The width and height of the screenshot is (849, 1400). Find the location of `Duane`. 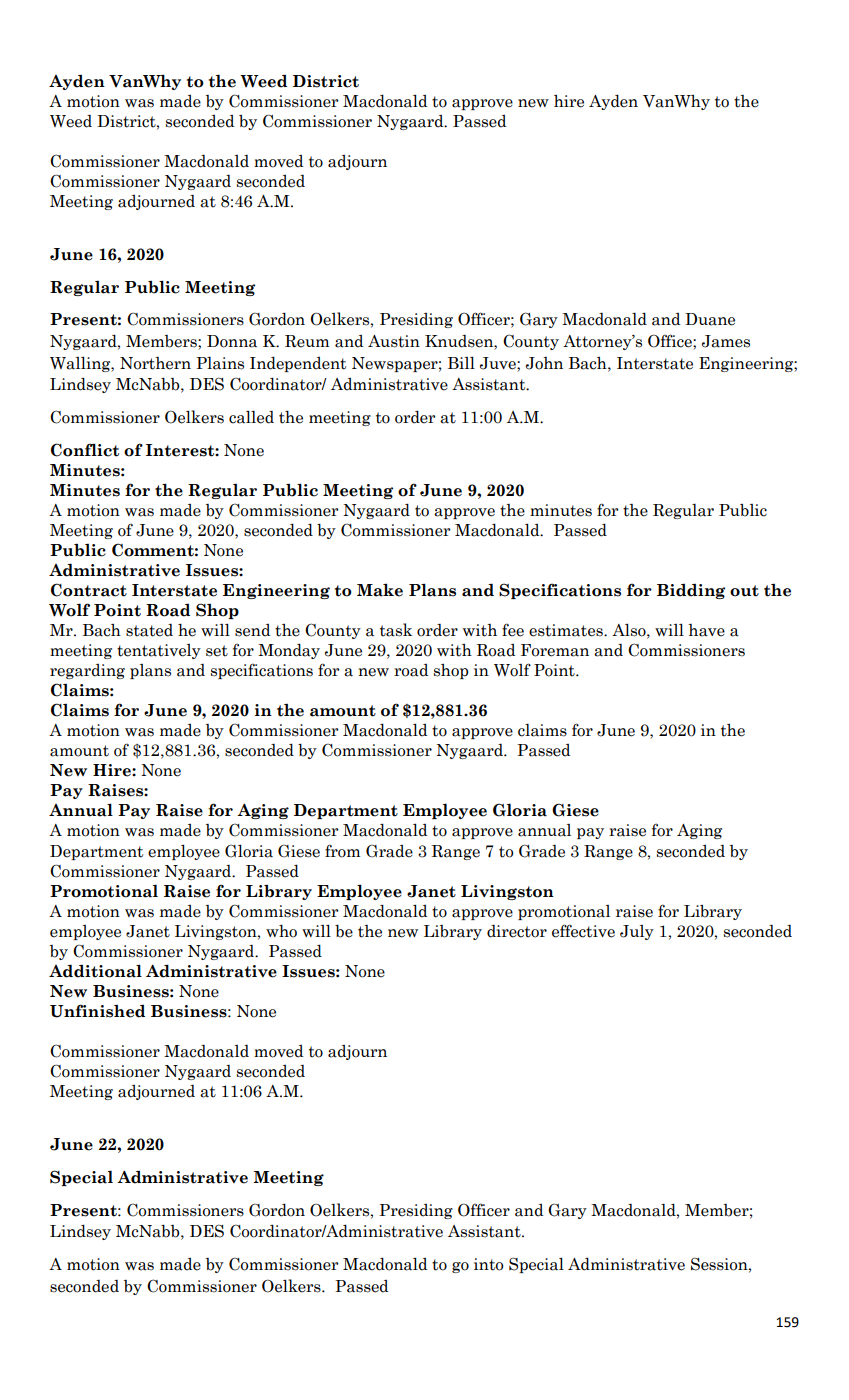

Duane is located at coordinates (710, 319).
